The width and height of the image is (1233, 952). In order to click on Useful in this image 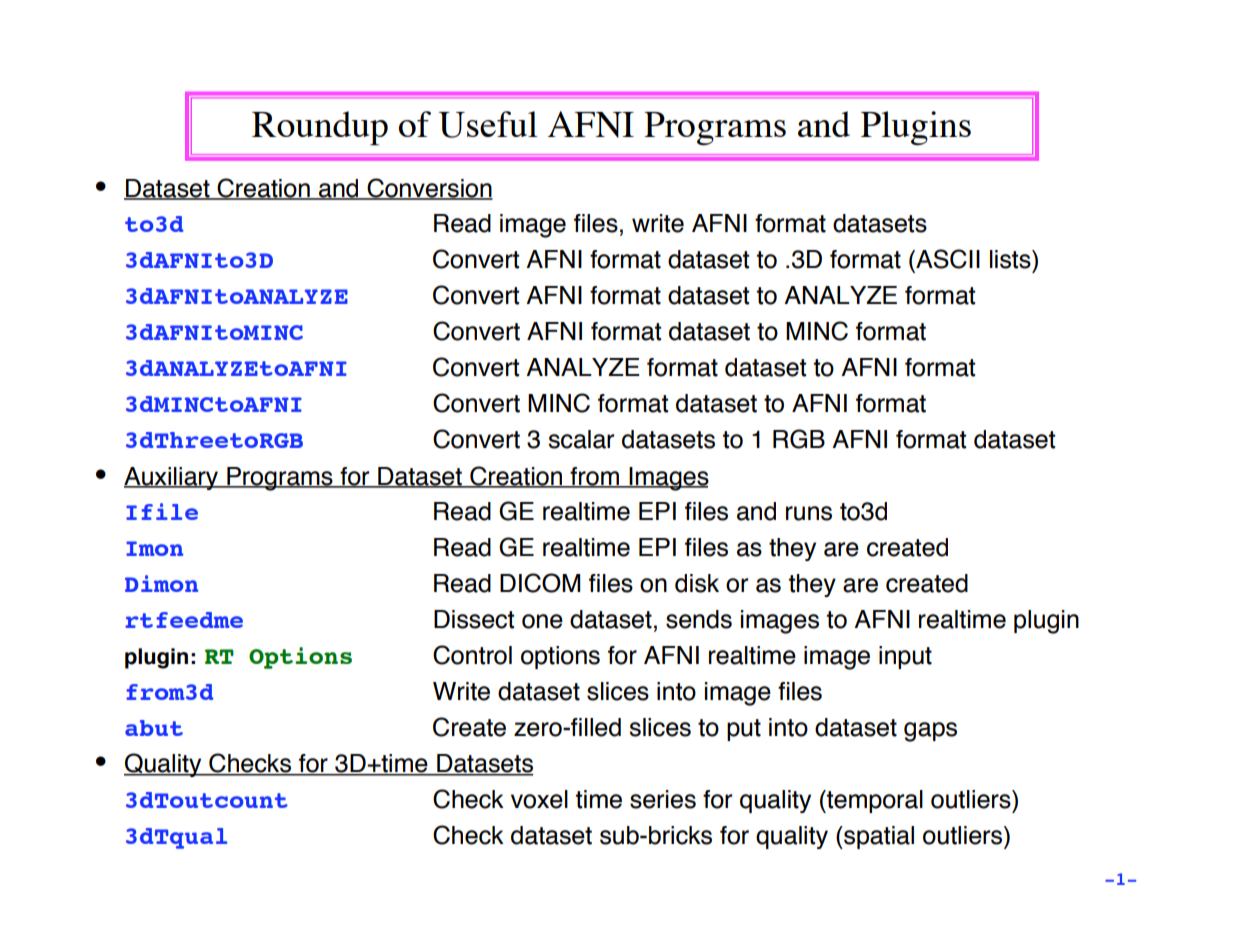, I will do `click(488, 124)`.
